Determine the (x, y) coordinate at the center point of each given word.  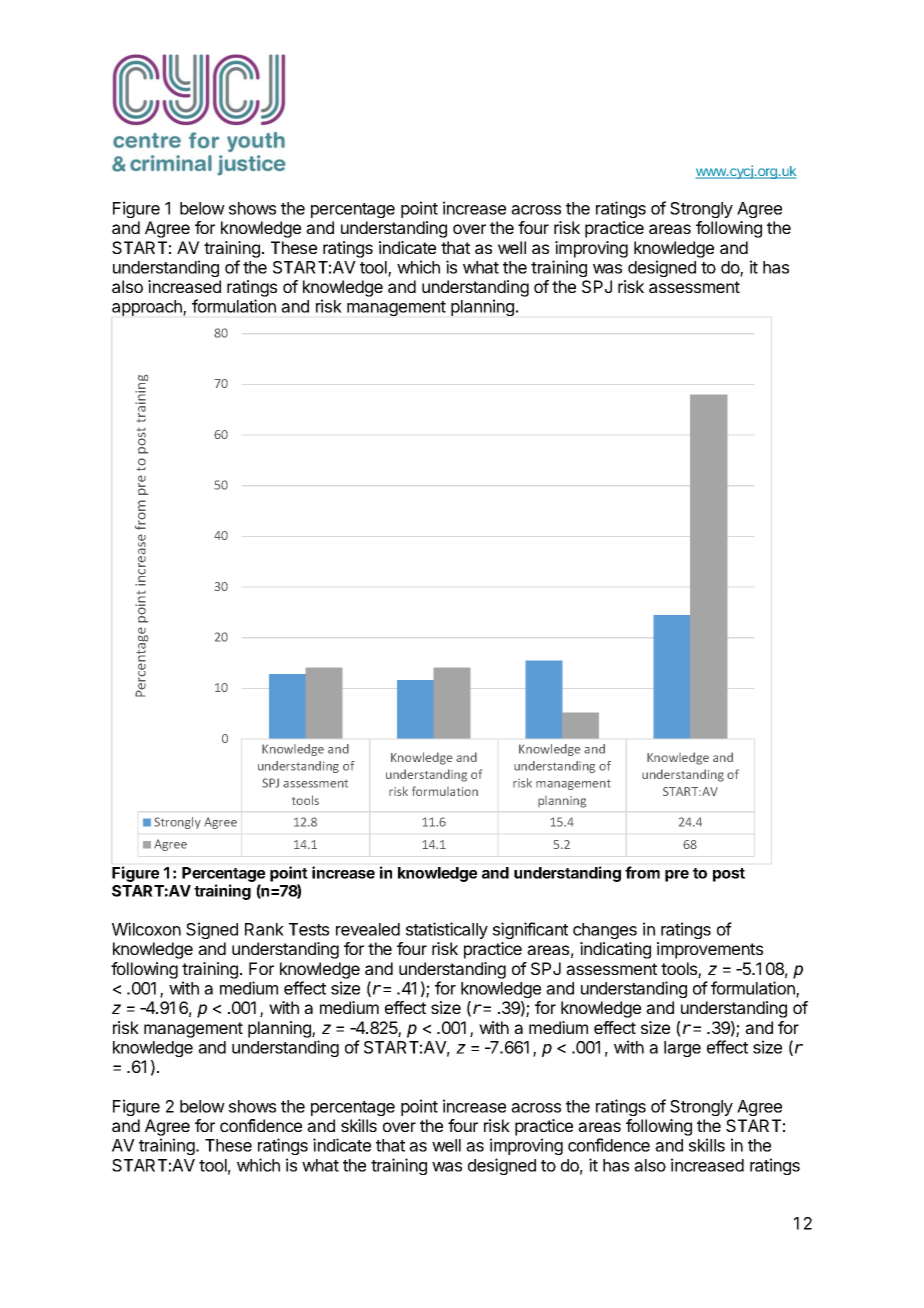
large (682, 1049)
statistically (447, 930)
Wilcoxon (146, 929)
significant (530, 930)
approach (148, 308)
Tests (309, 929)
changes (605, 931)
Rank (264, 929)
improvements (710, 950)
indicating (615, 950)
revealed (368, 929)
